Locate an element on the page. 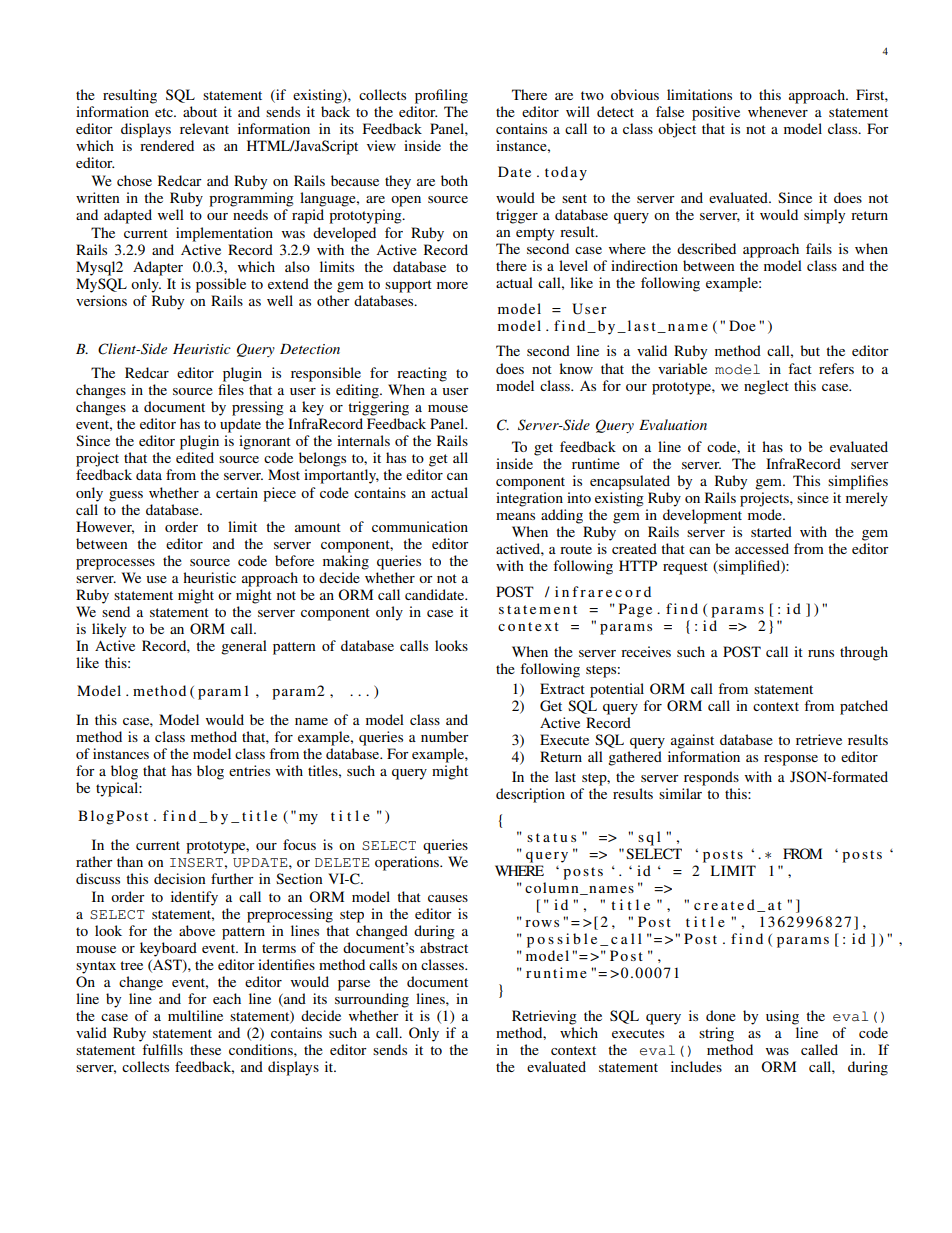 The height and width of the document is (1233, 952). but is located at coordinates (810, 350).
